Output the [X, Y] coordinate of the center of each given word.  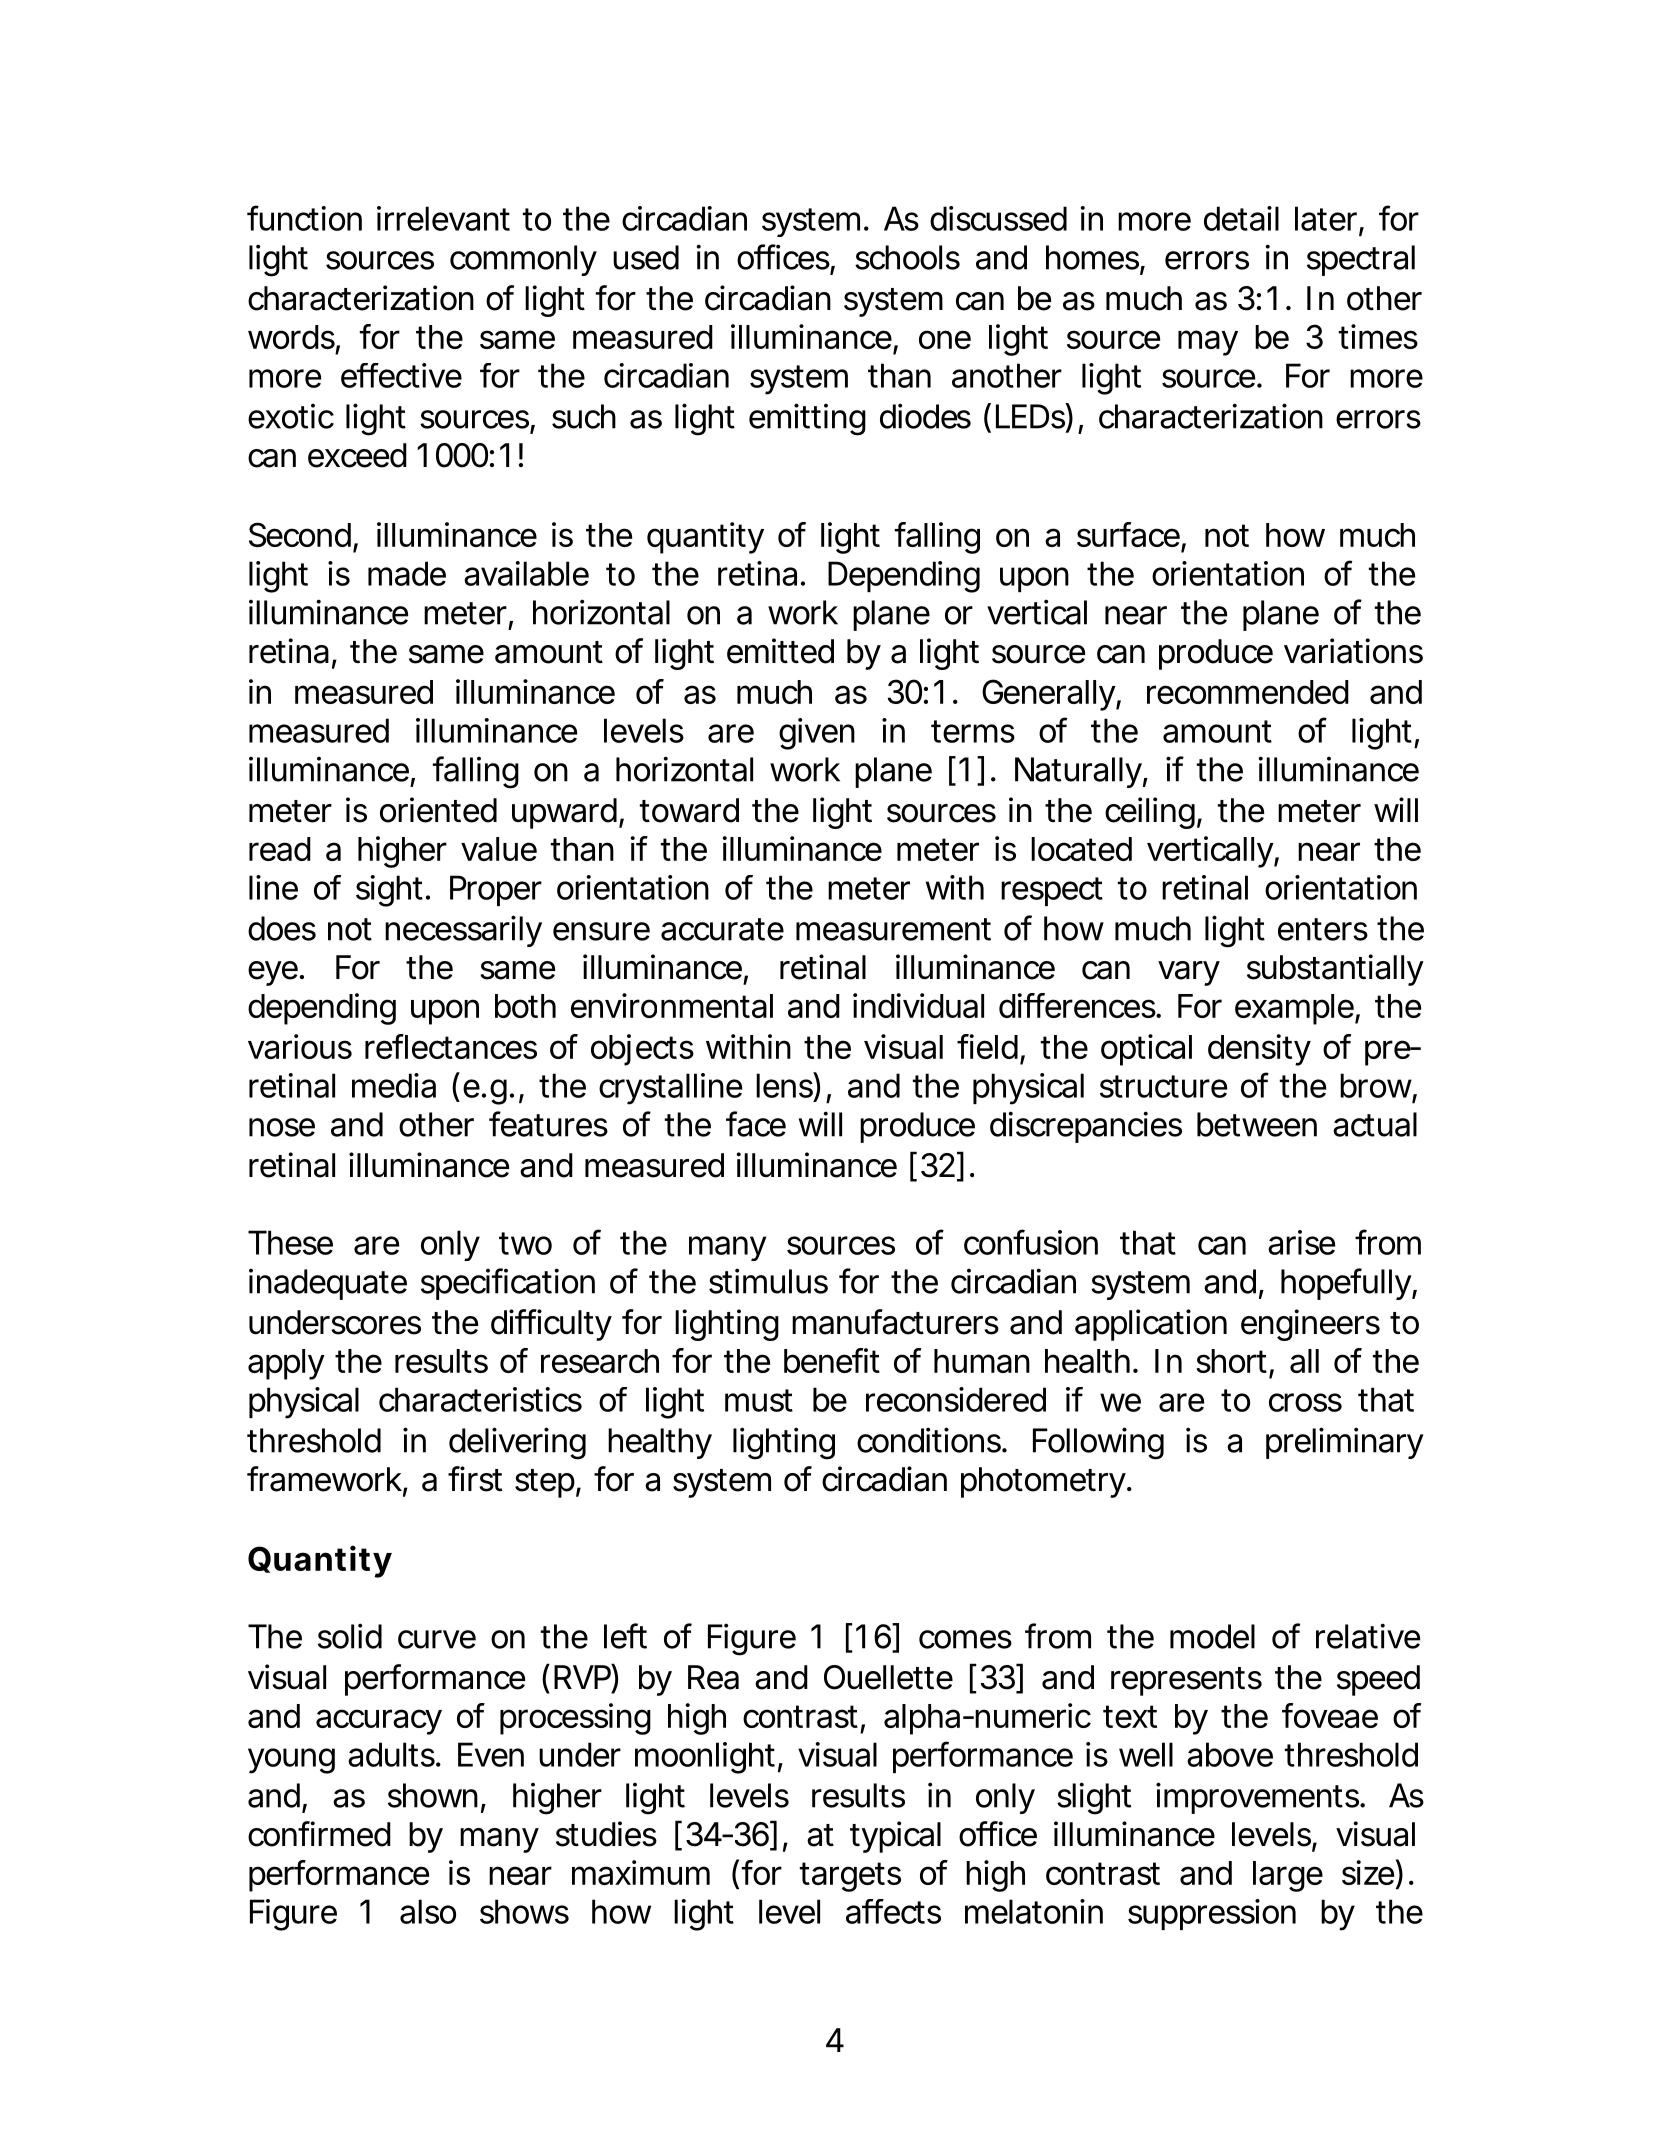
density [1259, 1050]
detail [1241, 218]
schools [907, 257]
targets [850, 1877]
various [300, 1046]
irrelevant [443, 218]
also [428, 1911]
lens [785, 1085]
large [1288, 1876]
